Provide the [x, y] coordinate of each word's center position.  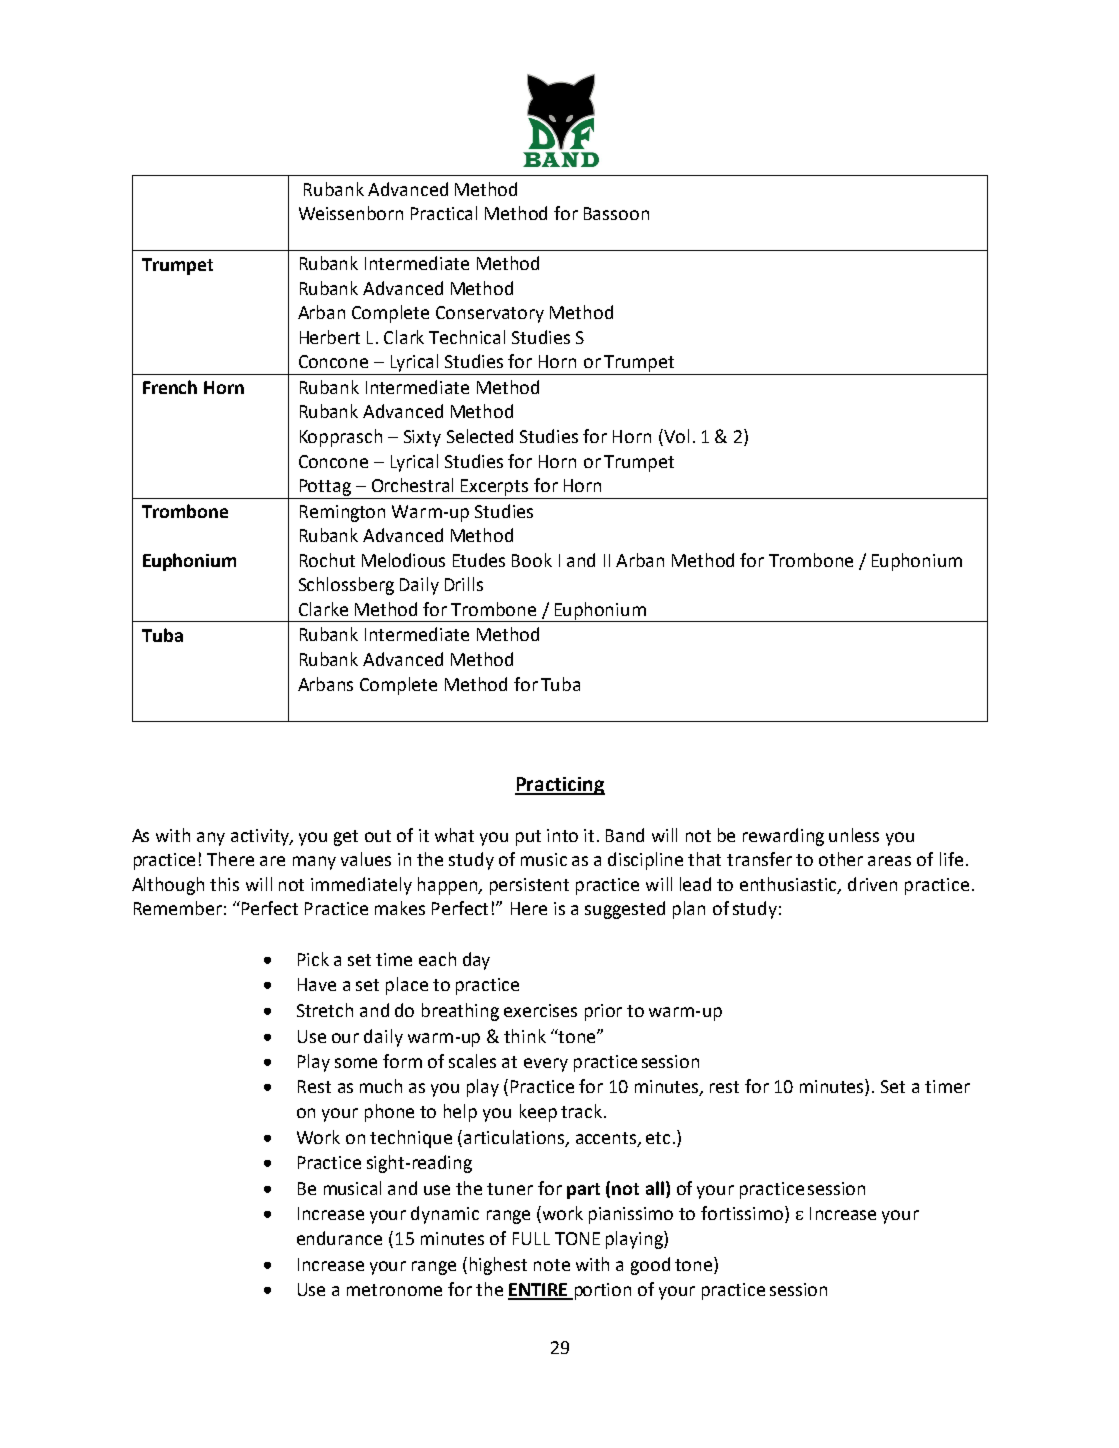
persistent [529, 886]
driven [872, 884]
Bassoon [616, 213]
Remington [342, 513]
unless [854, 835]
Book [532, 560]
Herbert [330, 337]
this [224, 884]
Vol [675, 437]
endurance [339, 1238]
